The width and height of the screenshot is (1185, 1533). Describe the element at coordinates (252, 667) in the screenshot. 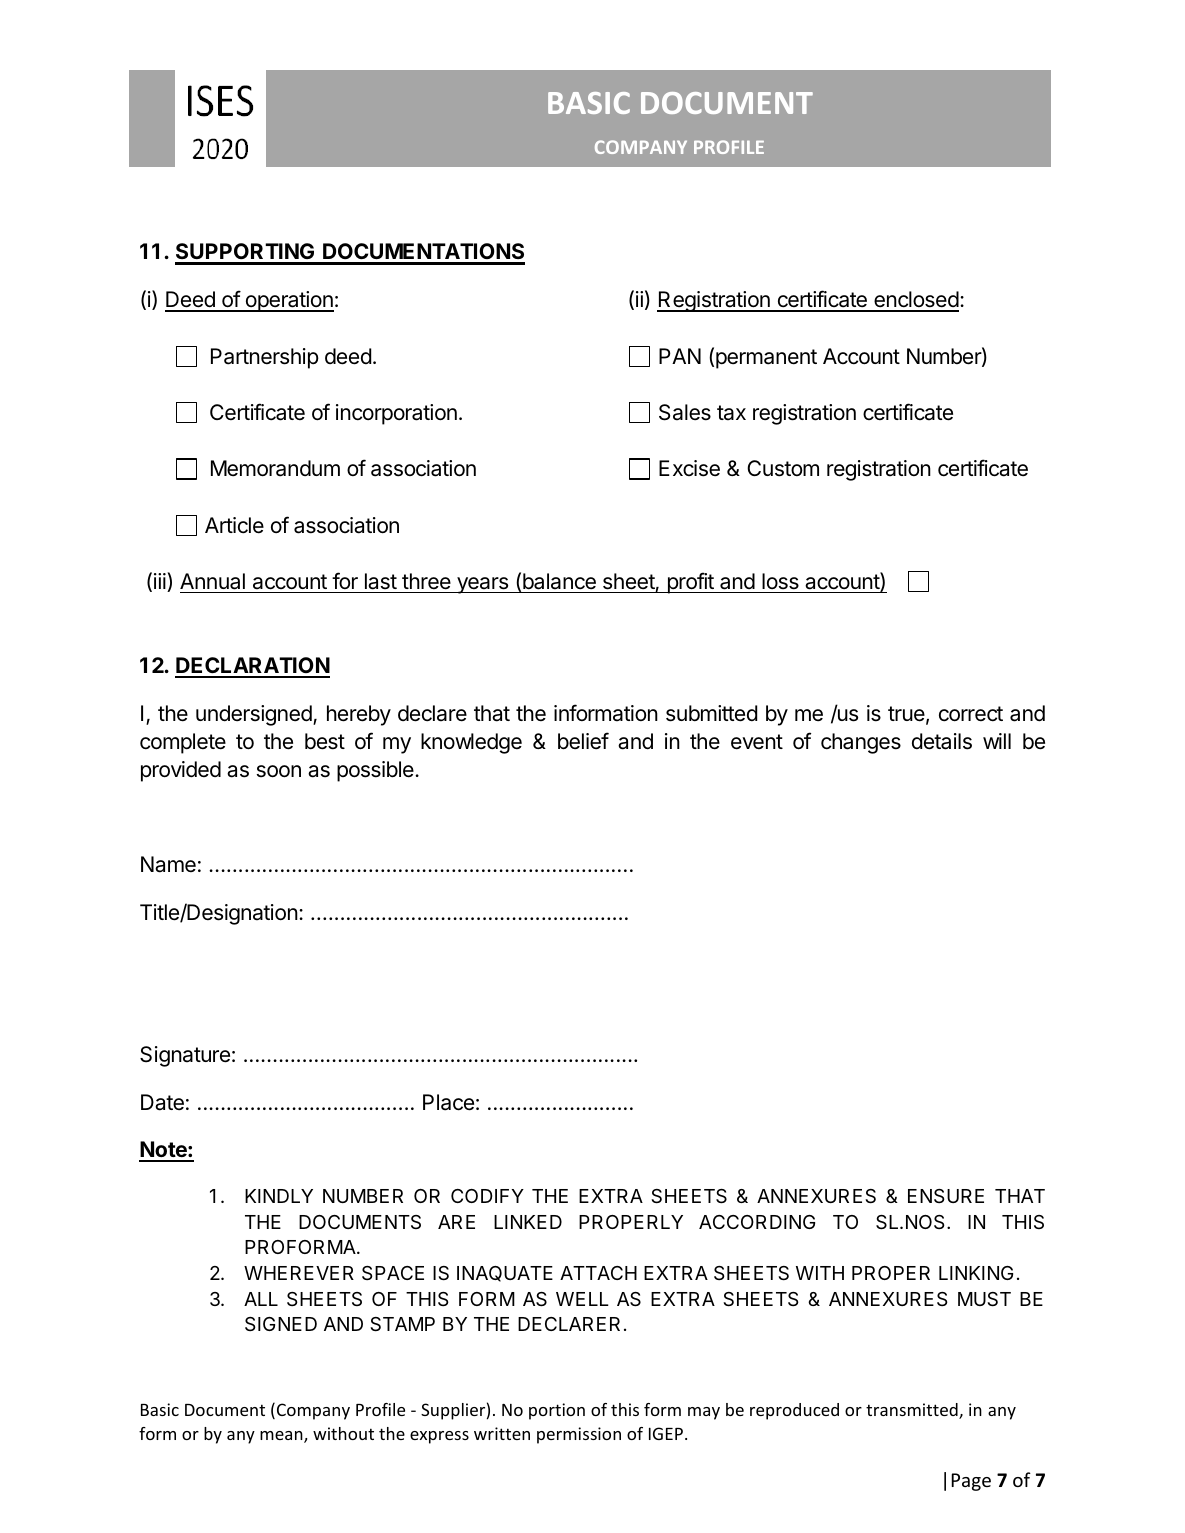

I see `DECLARATION` at that location.
